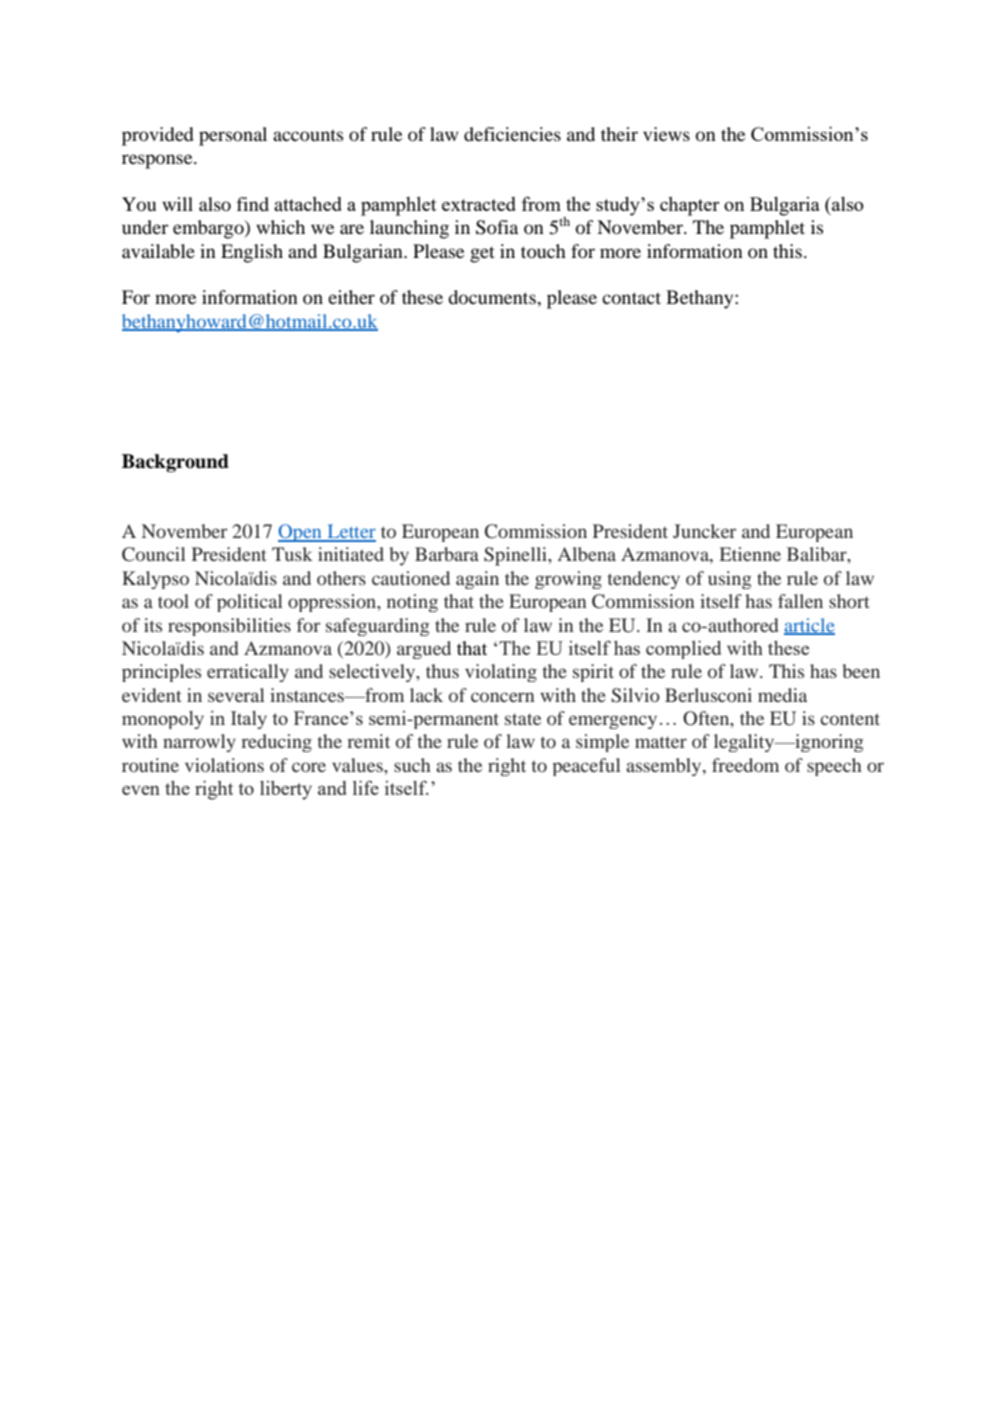 The height and width of the screenshot is (1425, 1008). I want to click on peaceful, so click(586, 767).
